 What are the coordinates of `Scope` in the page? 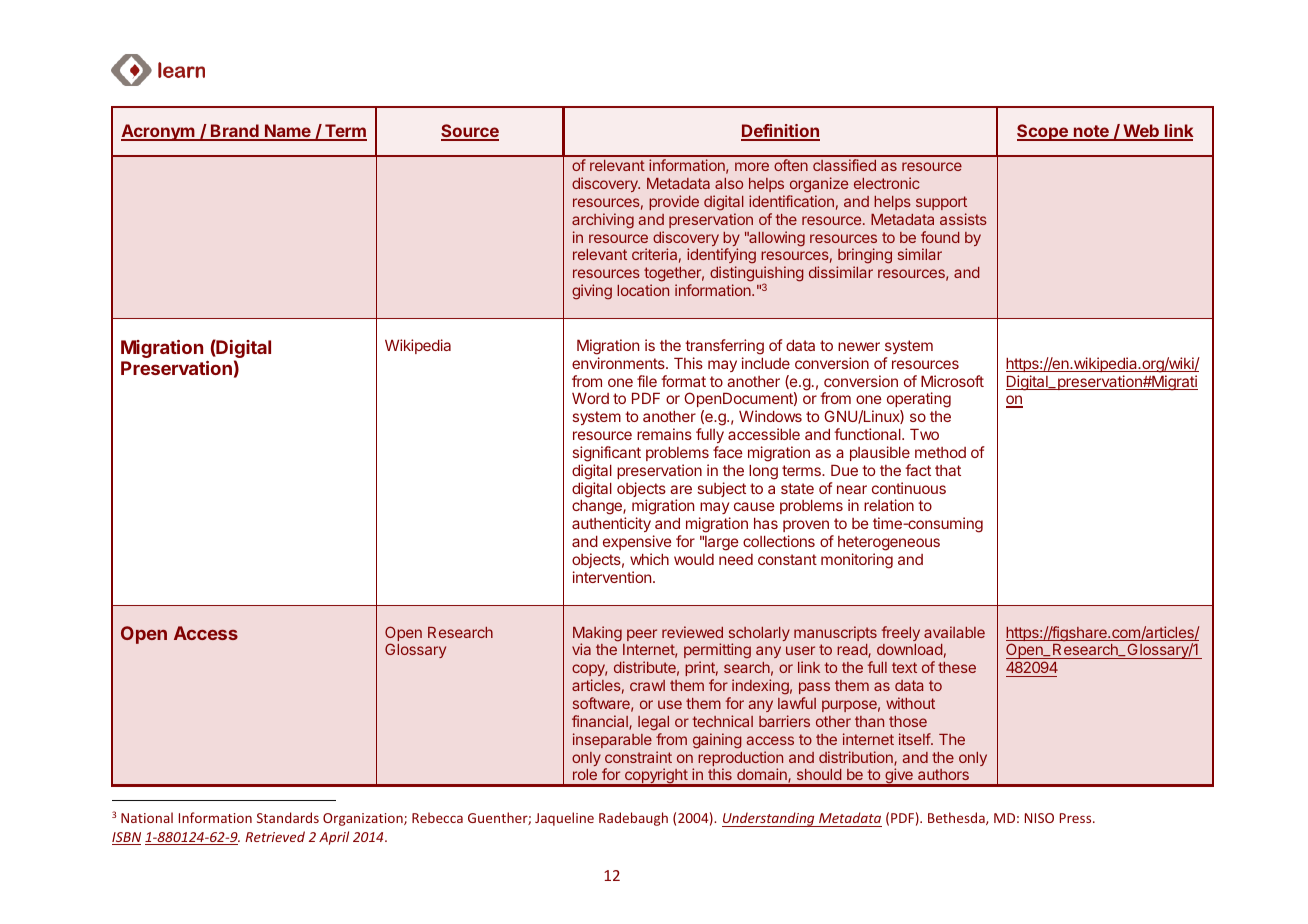 It's located at (1043, 132).
